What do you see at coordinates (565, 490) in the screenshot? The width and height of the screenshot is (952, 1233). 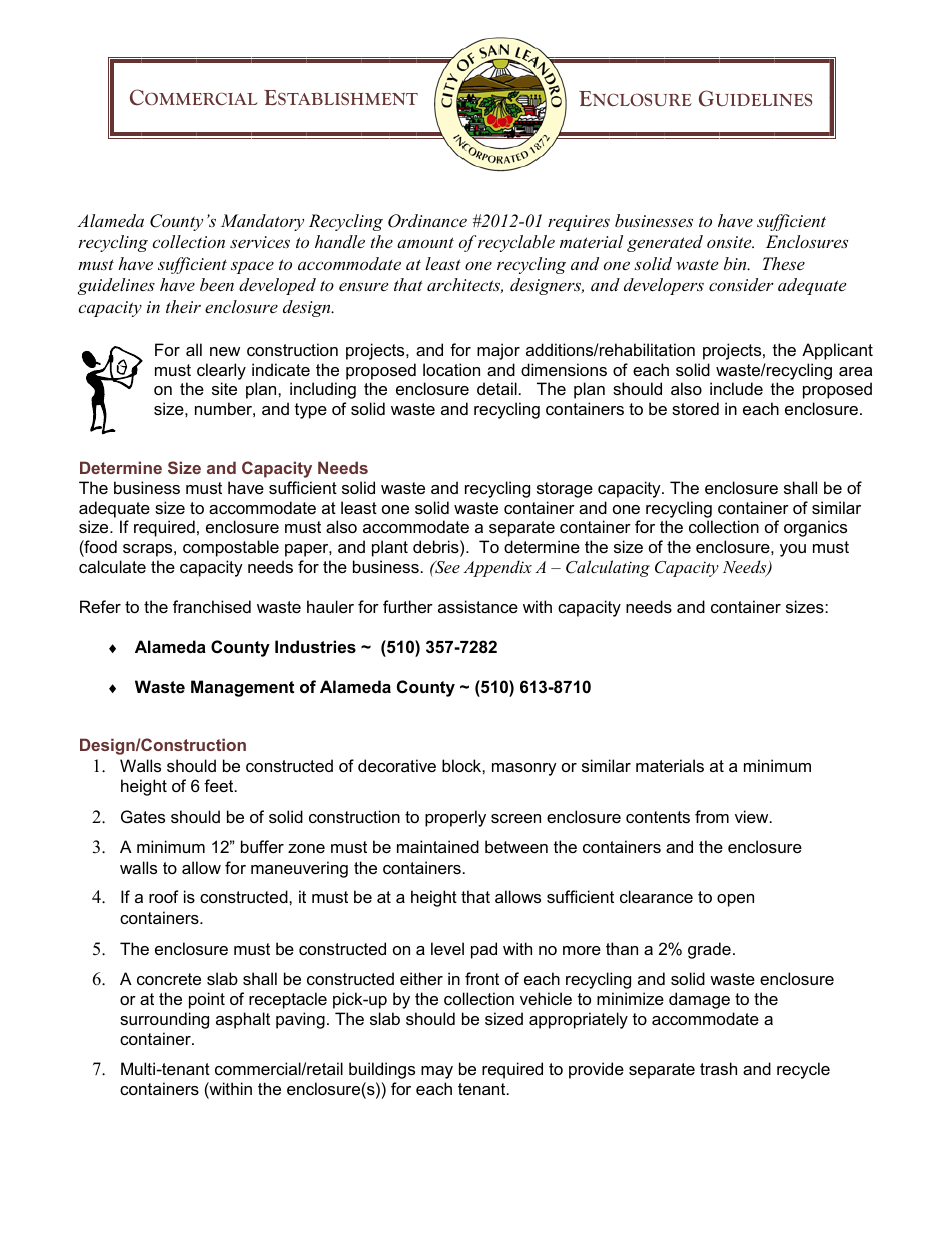 I see `storage` at bounding box center [565, 490].
